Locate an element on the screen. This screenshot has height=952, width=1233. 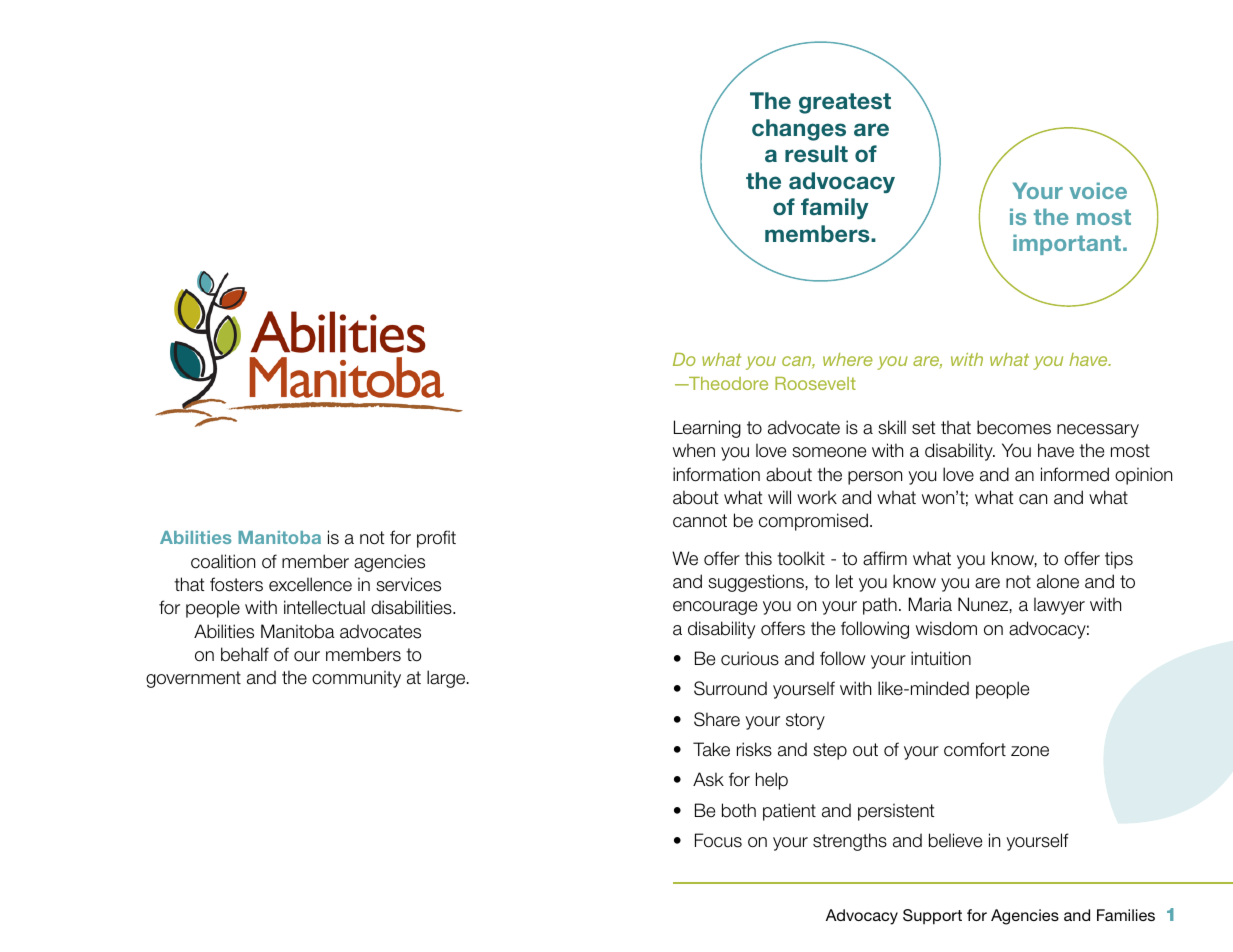
voice is located at coordinates (1098, 190).
